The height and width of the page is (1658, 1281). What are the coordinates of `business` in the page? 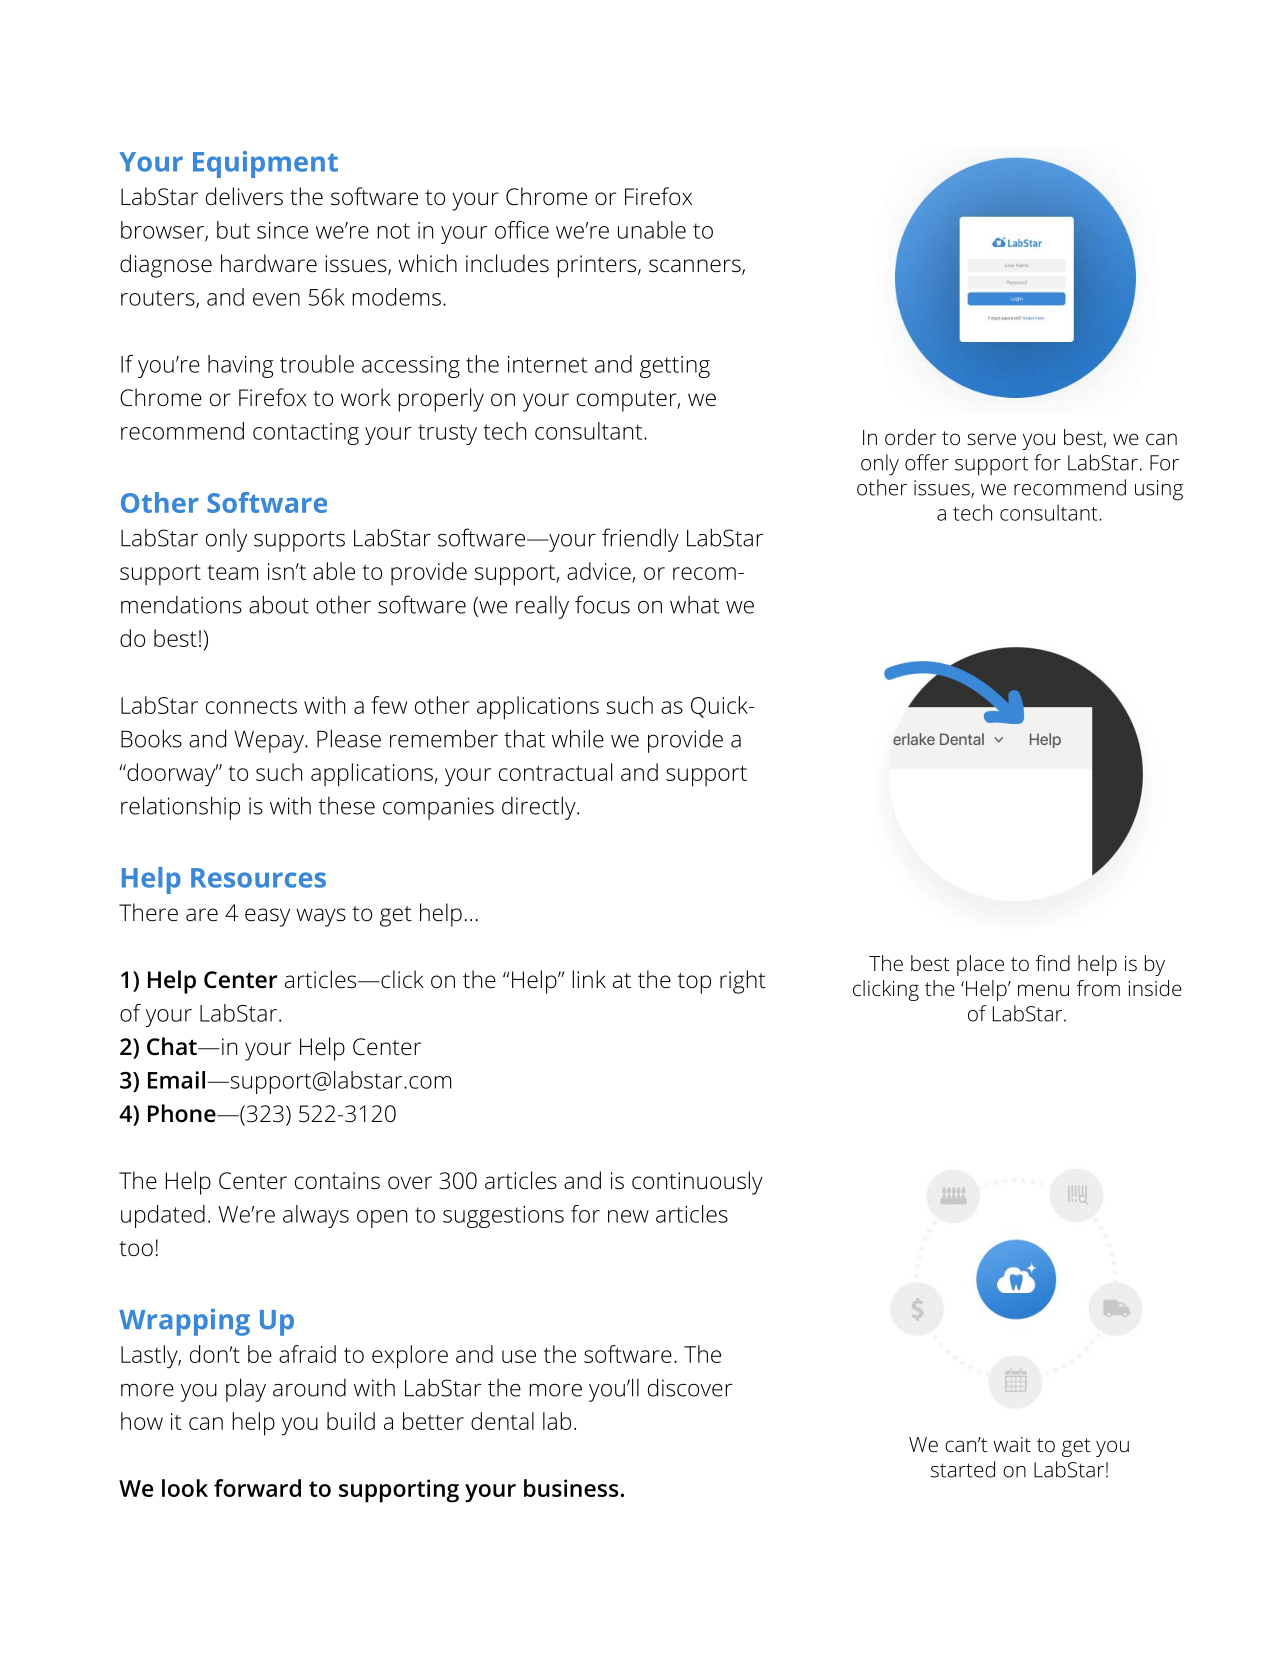 It's located at (572, 1488).
